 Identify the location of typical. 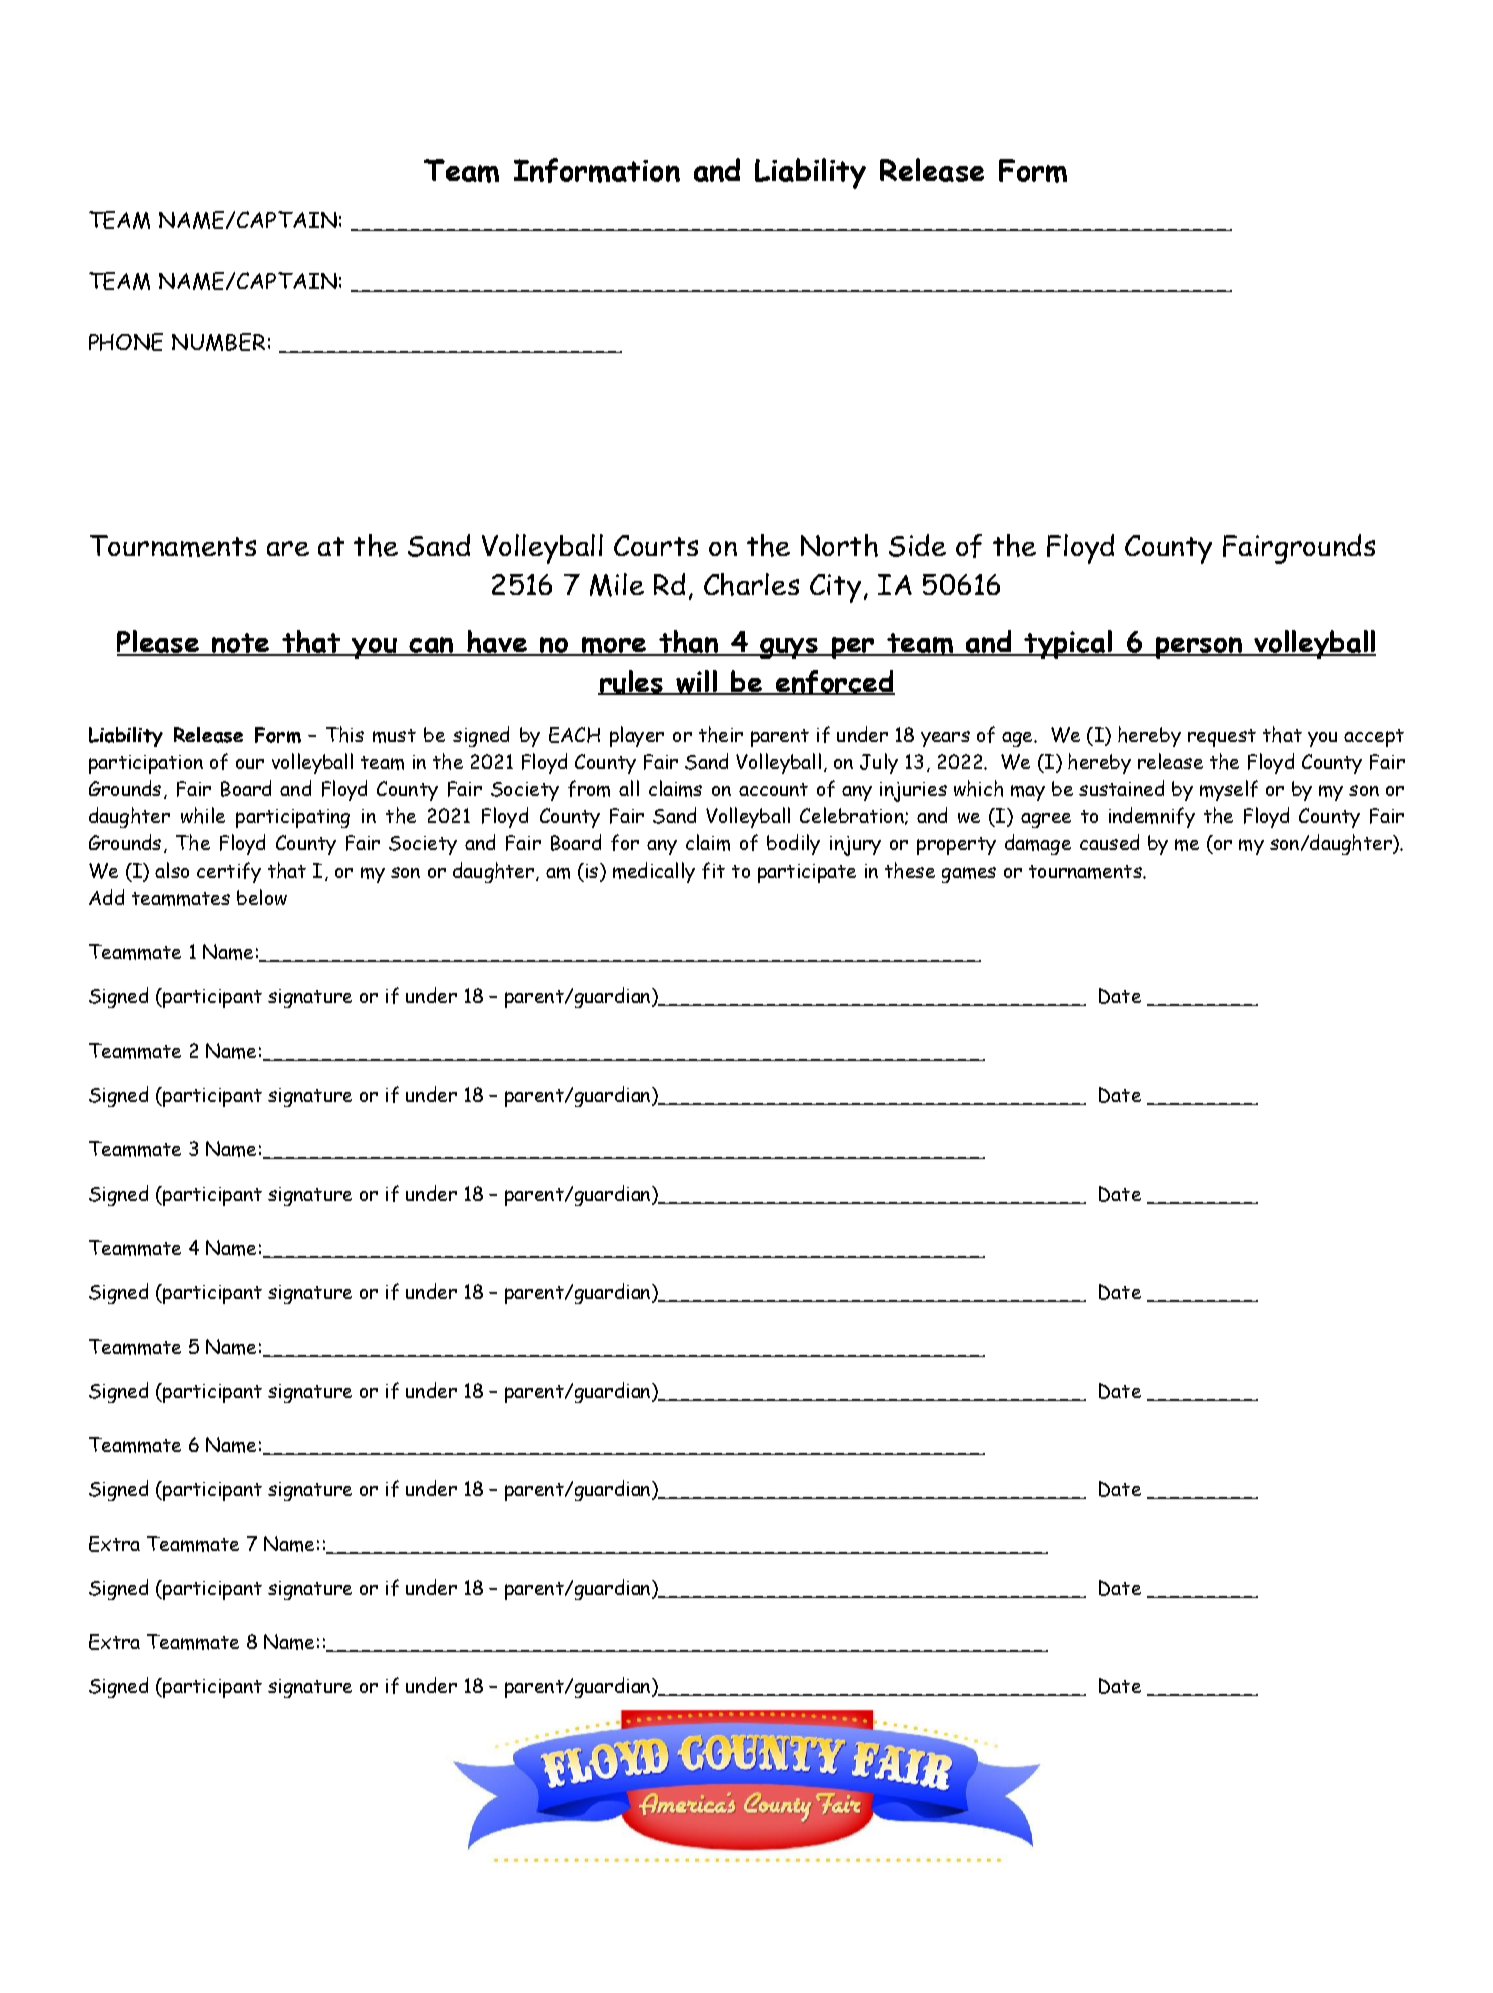
(1068, 644).
